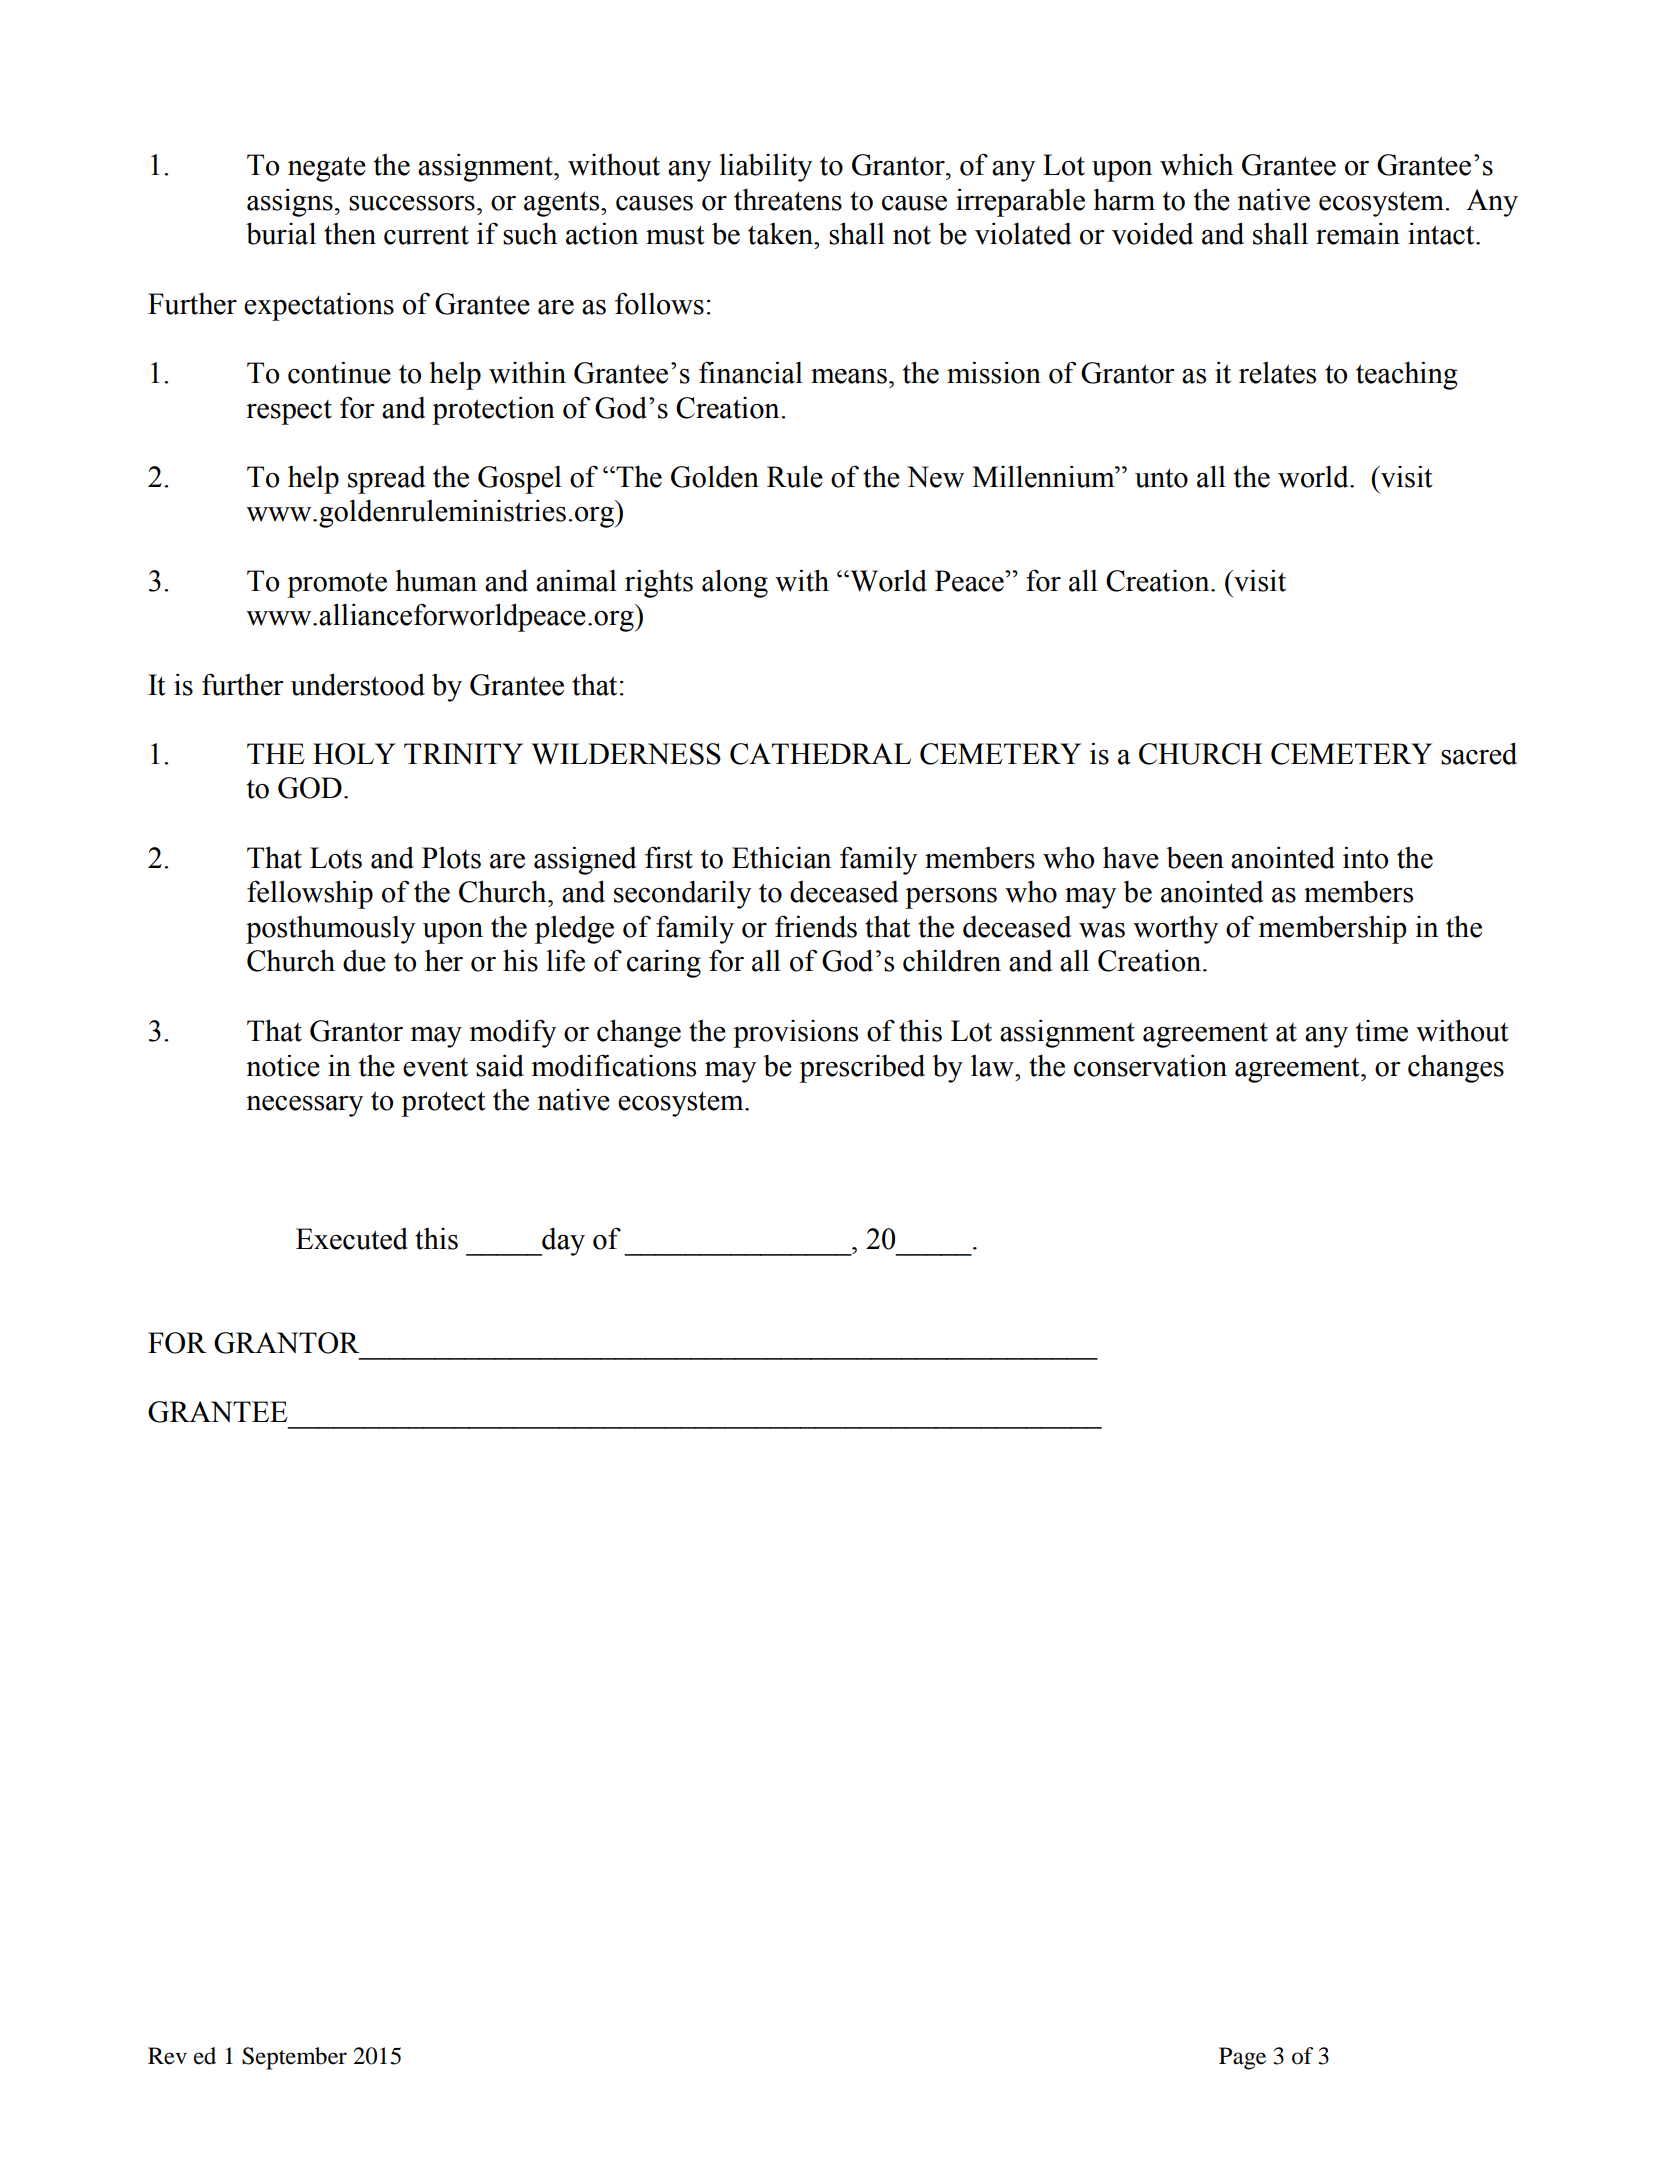  I want to click on remain, so click(1358, 233).
